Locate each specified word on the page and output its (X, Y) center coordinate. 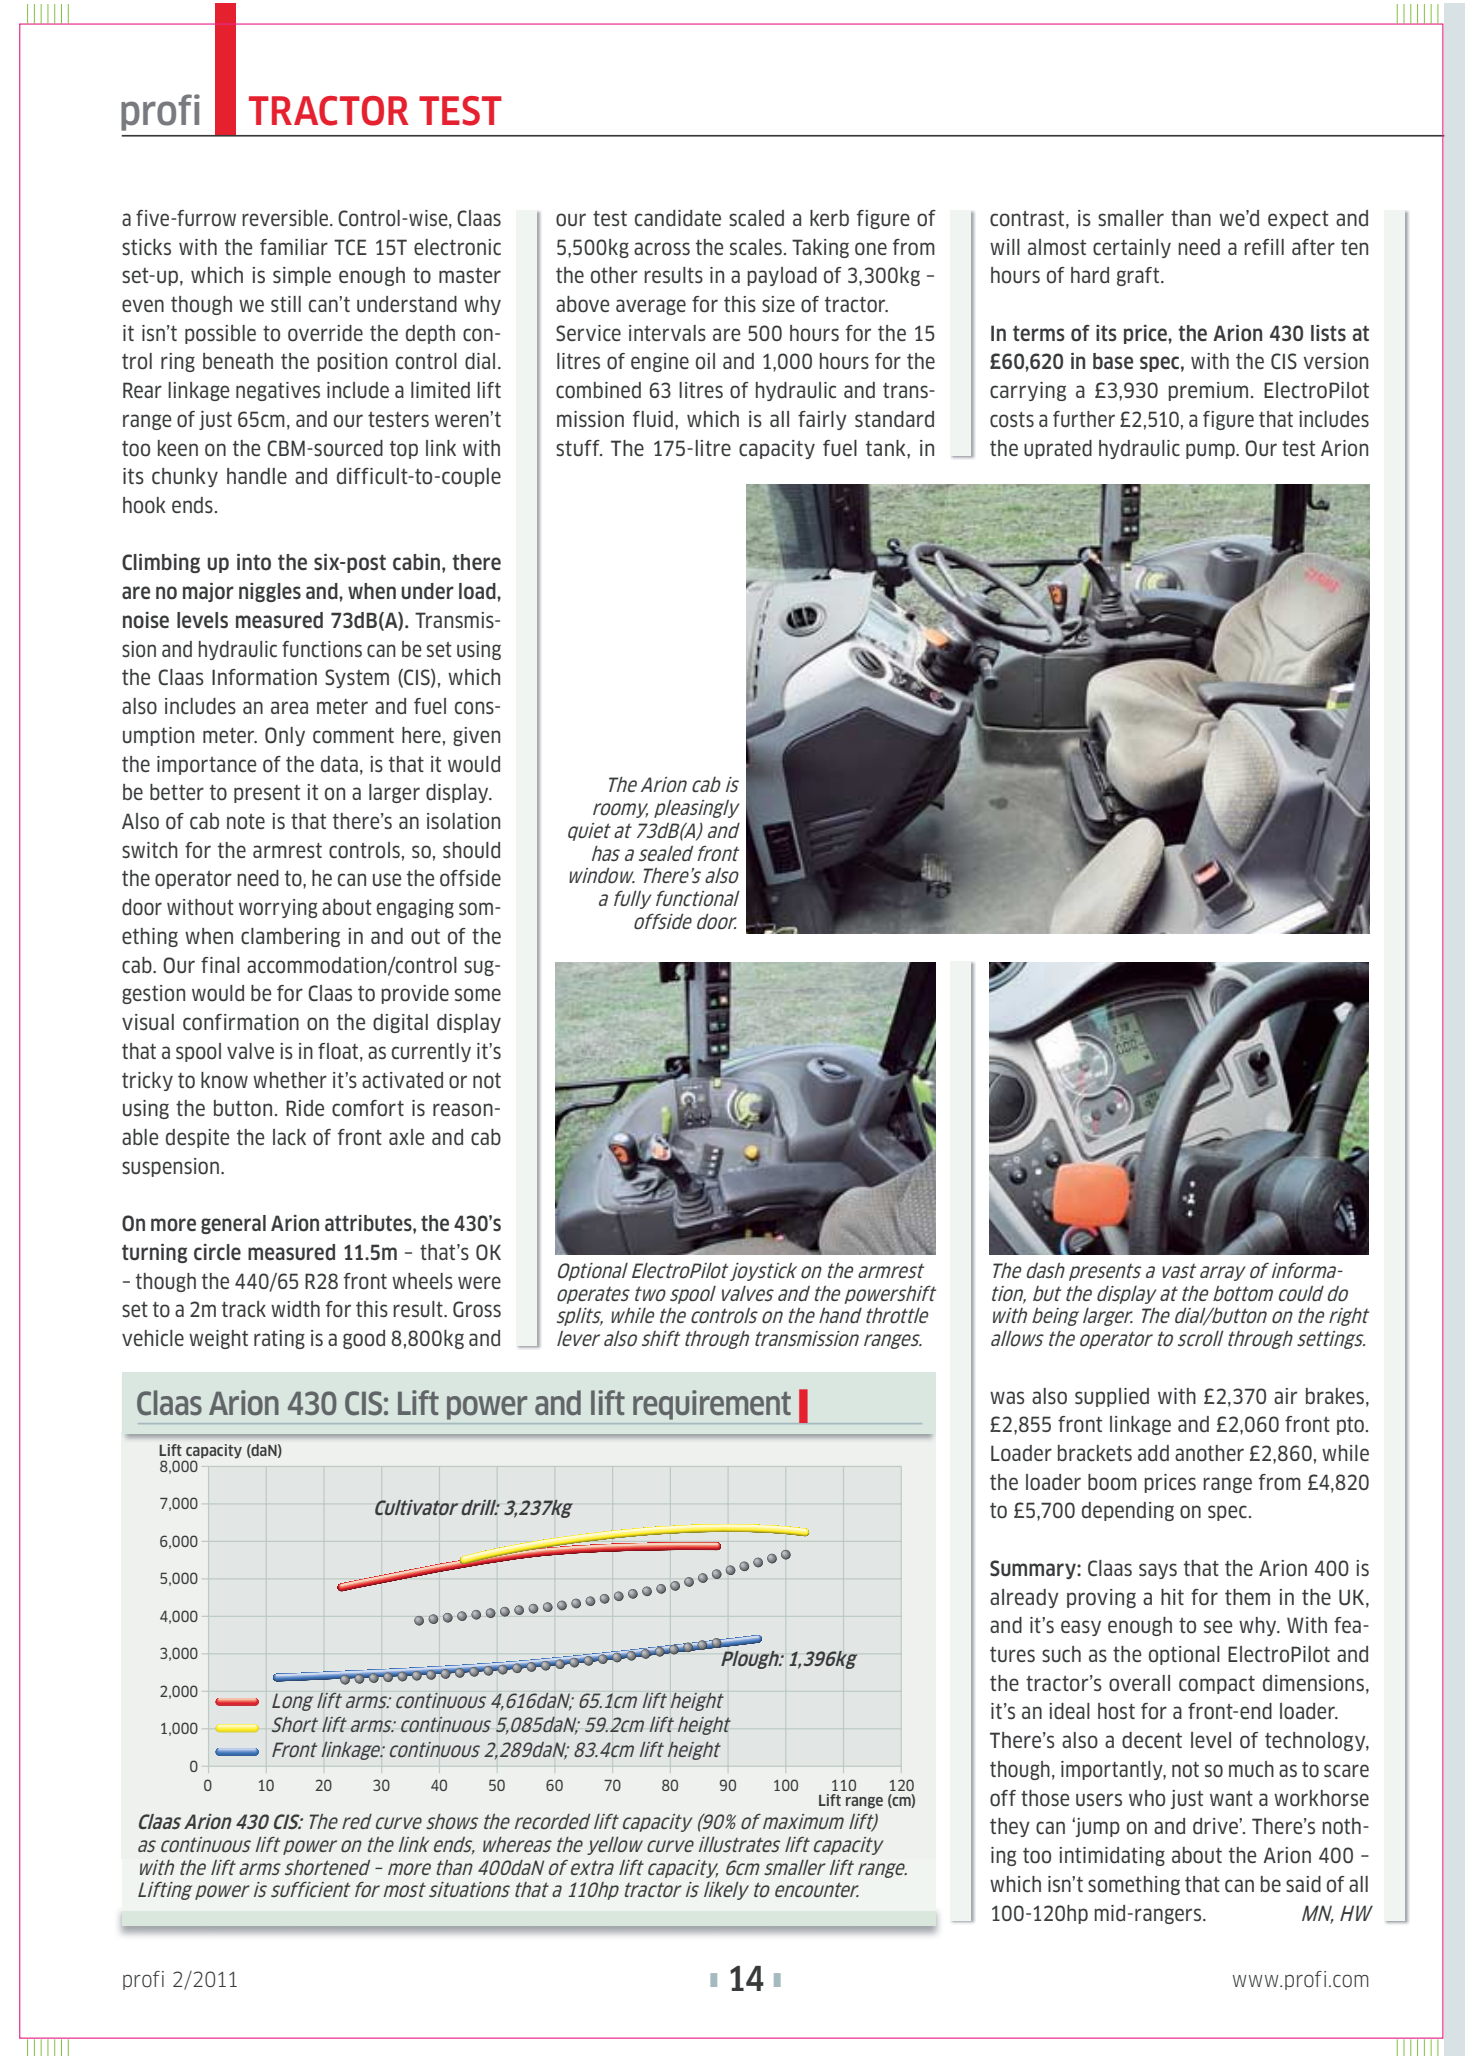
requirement (712, 1405)
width (295, 1309)
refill (1264, 247)
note (246, 822)
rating (279, 1339)
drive (1216, 1826)
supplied (1112, 1397)
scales (756, 247)
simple (302, 276)
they (1010, 1827)
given (476, 736)
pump (1211, 451)
